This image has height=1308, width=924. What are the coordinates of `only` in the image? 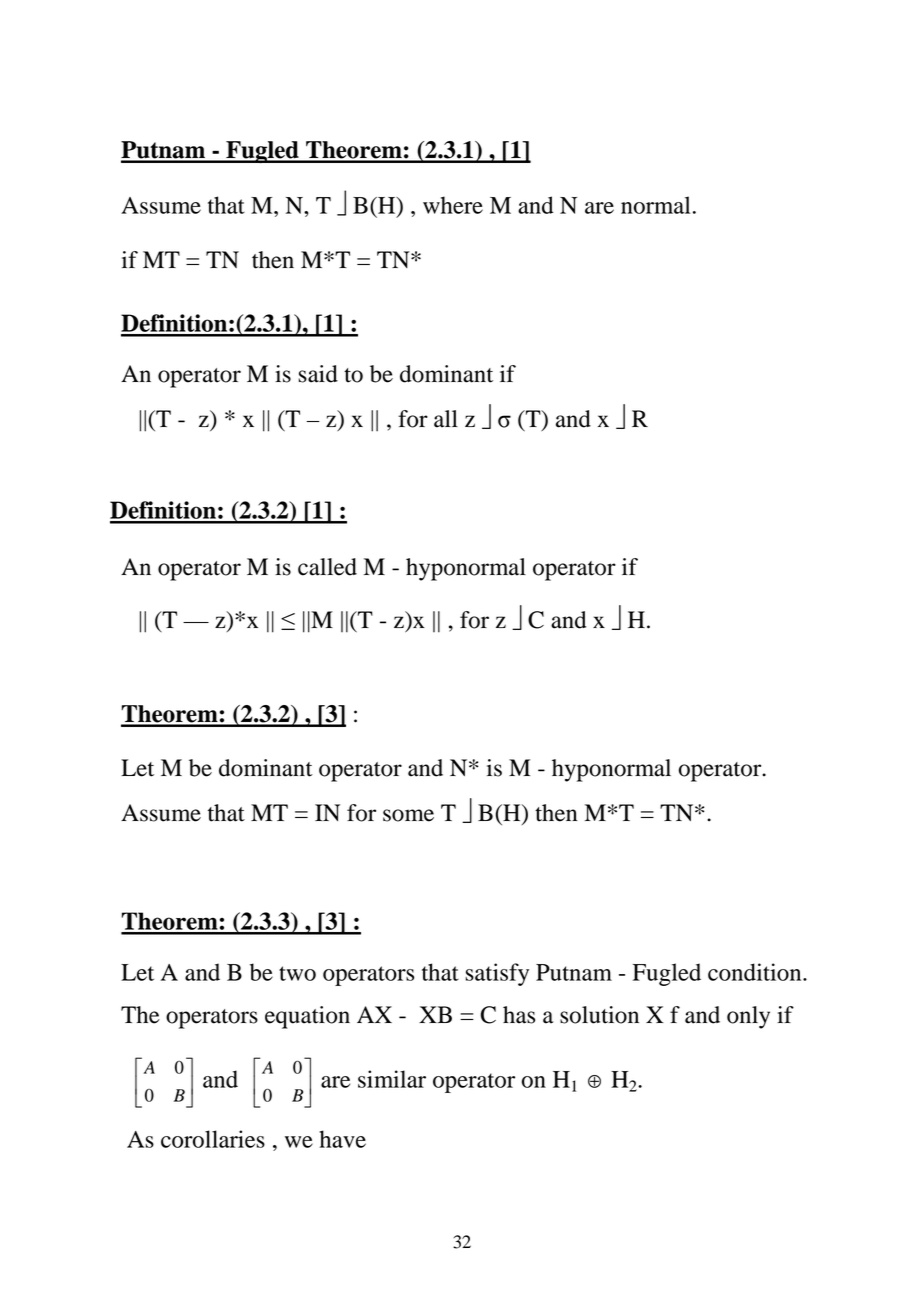 It's located at (748, 1017).
